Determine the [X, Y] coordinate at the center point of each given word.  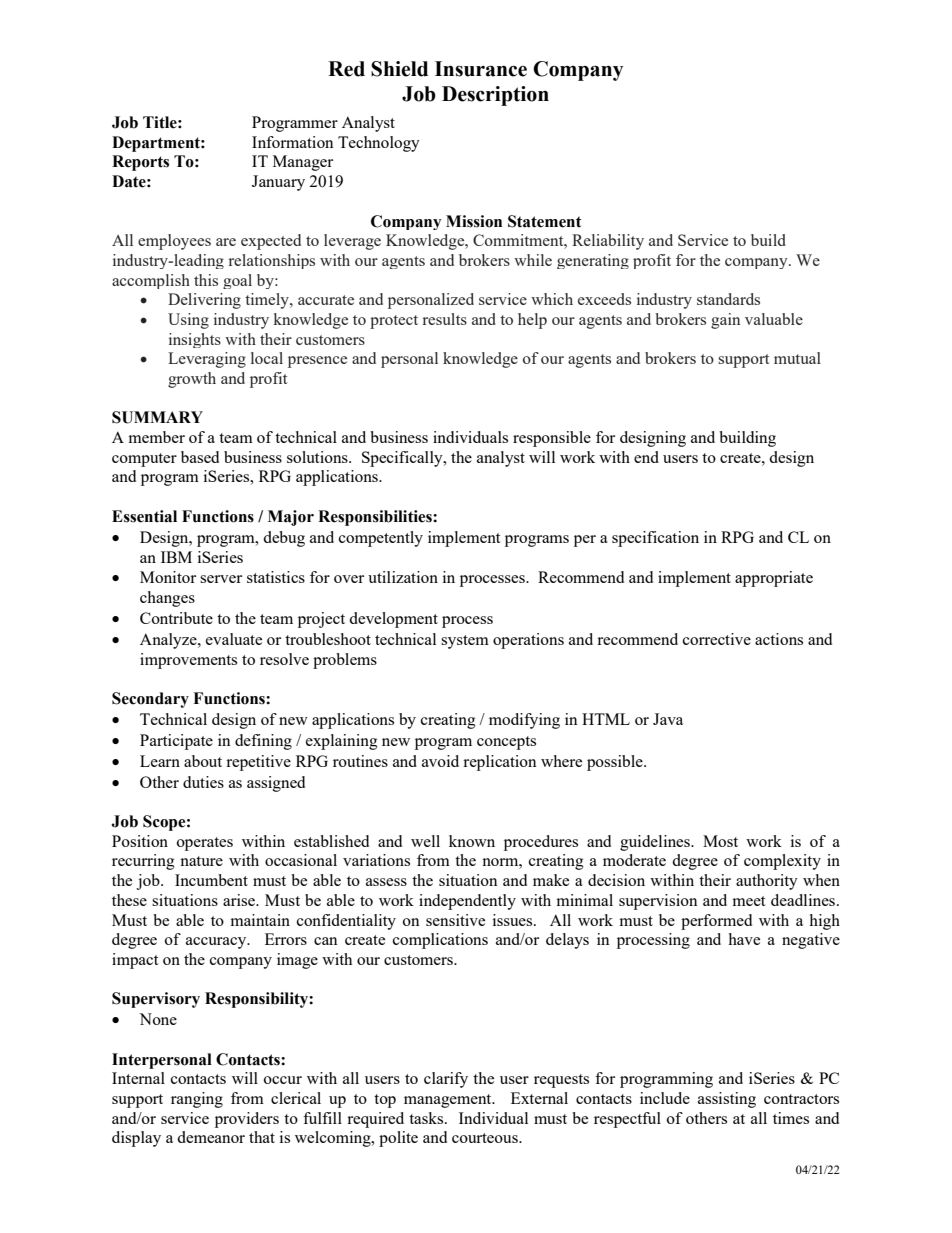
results [444, 319]
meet [748, 901]
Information [293, 142]
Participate [176, 742]
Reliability [608, 242]
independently [467, 902]
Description [495, 96]
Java [668, 719]
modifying [524, 721]
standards [728, 299]
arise [240, 900]
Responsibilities [376, 518]
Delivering [204, 301]
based [200, 457]
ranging [197, 1100]
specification [655, 539]
